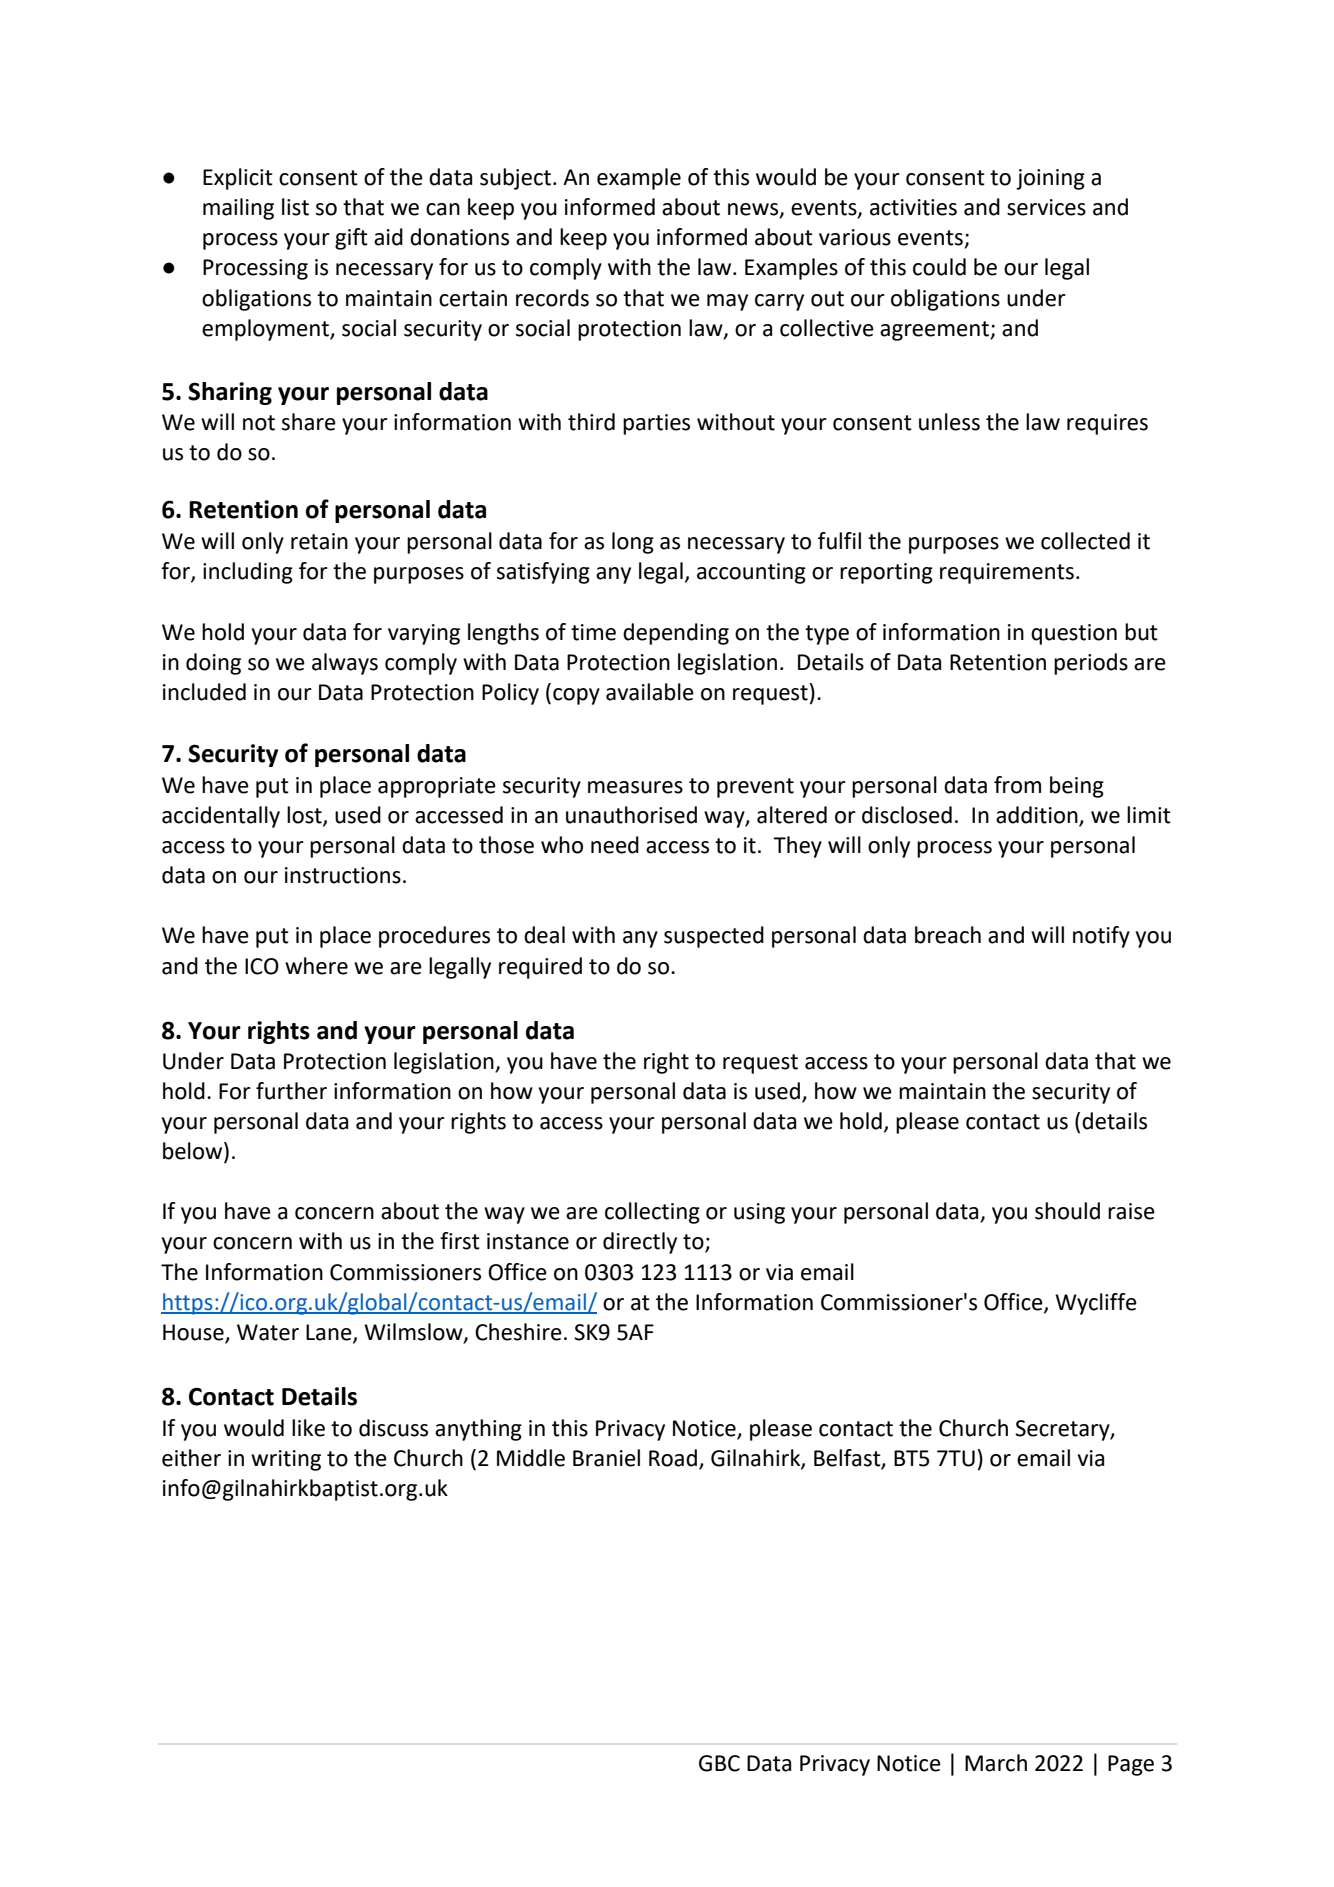  I want to click on list, so click(295, 207).
